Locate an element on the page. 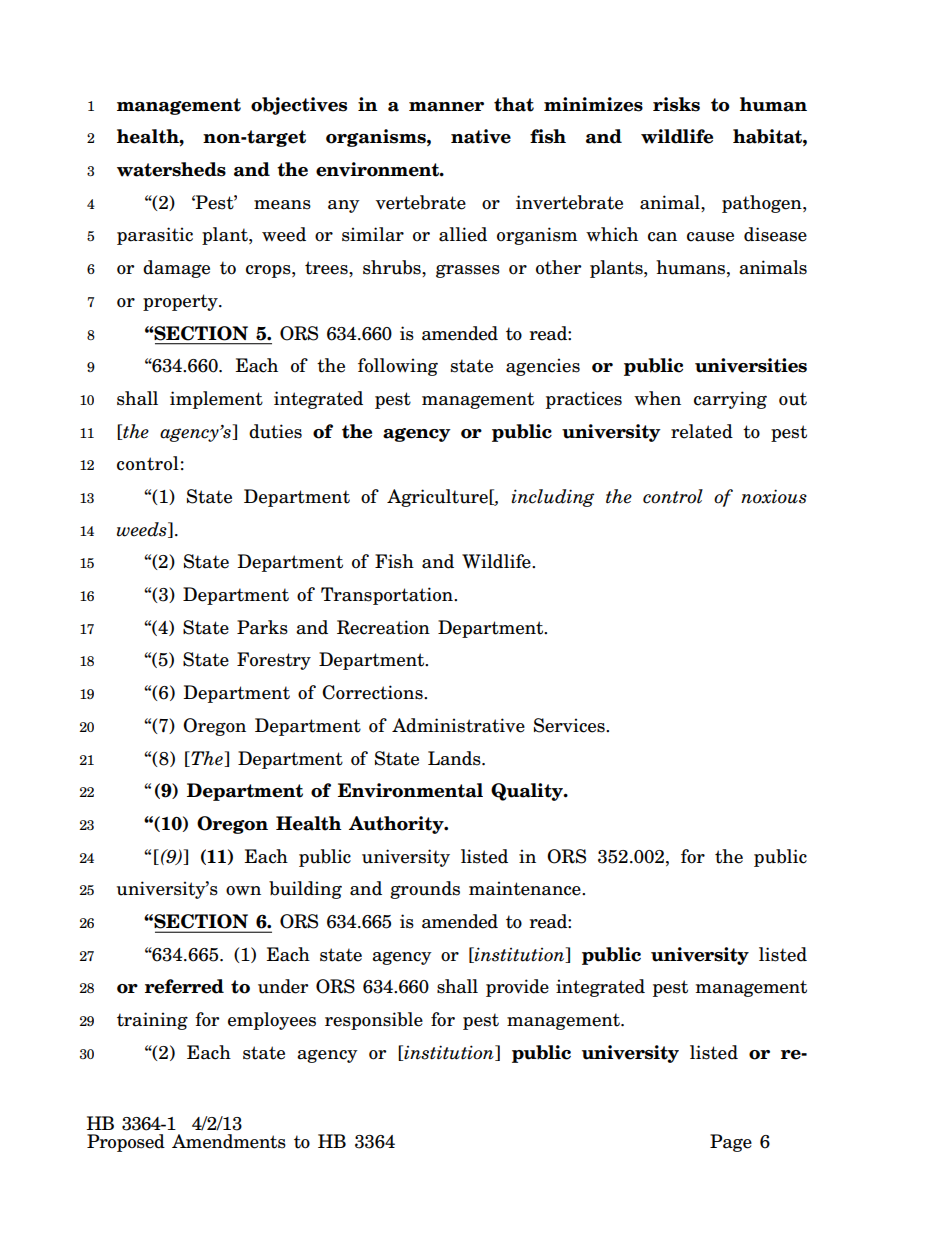 This document has height=1233, width=952. own is located at coordinates (243, 891).
